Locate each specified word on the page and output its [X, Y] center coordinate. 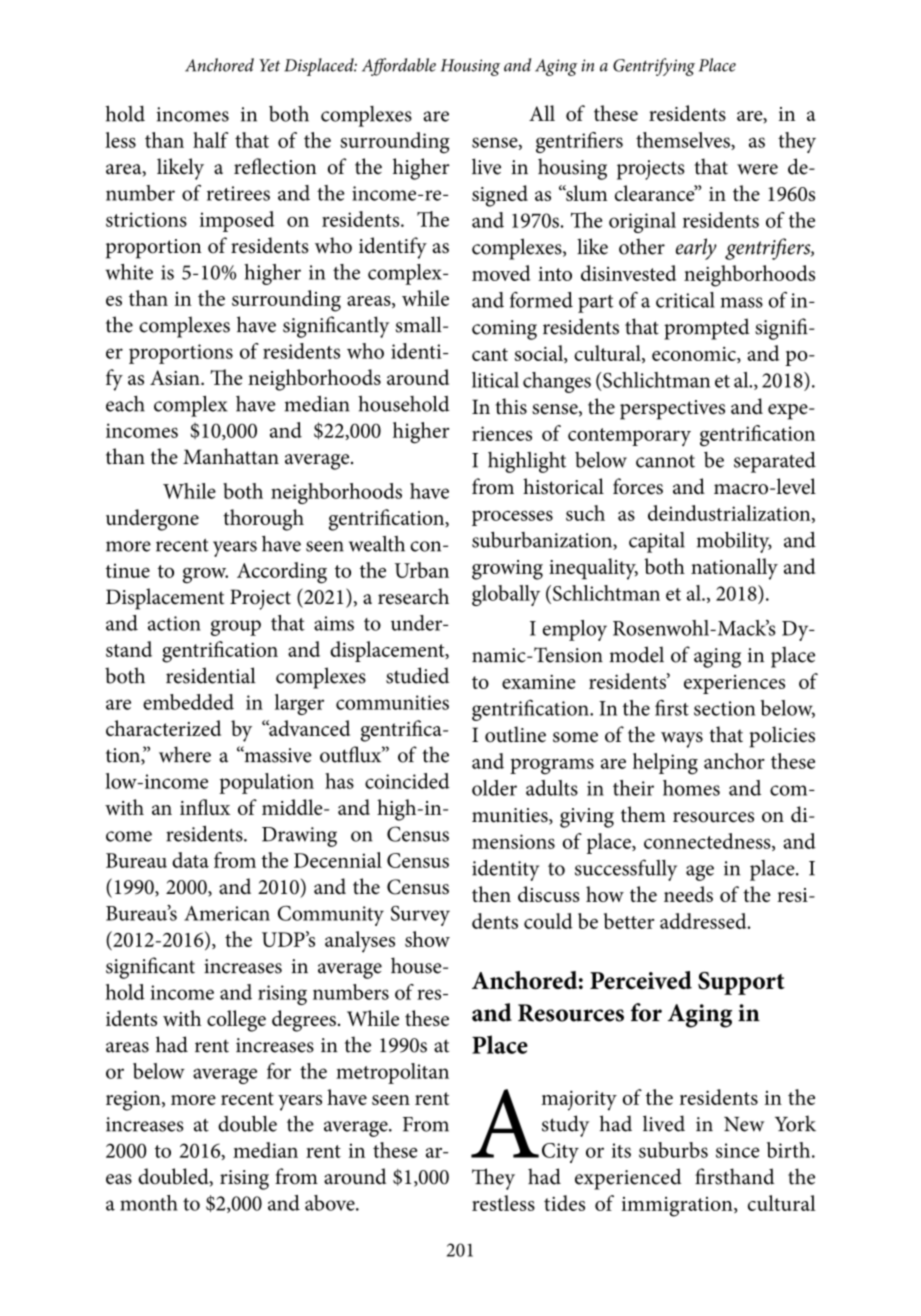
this [511, 406]
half [211, 140]
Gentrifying [654, 67]
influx [205, 807]
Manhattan [231, 456]
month [149, 1203]
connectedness [708, 842]
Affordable [399, 67]
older [494, 788]
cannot [665, 461]
